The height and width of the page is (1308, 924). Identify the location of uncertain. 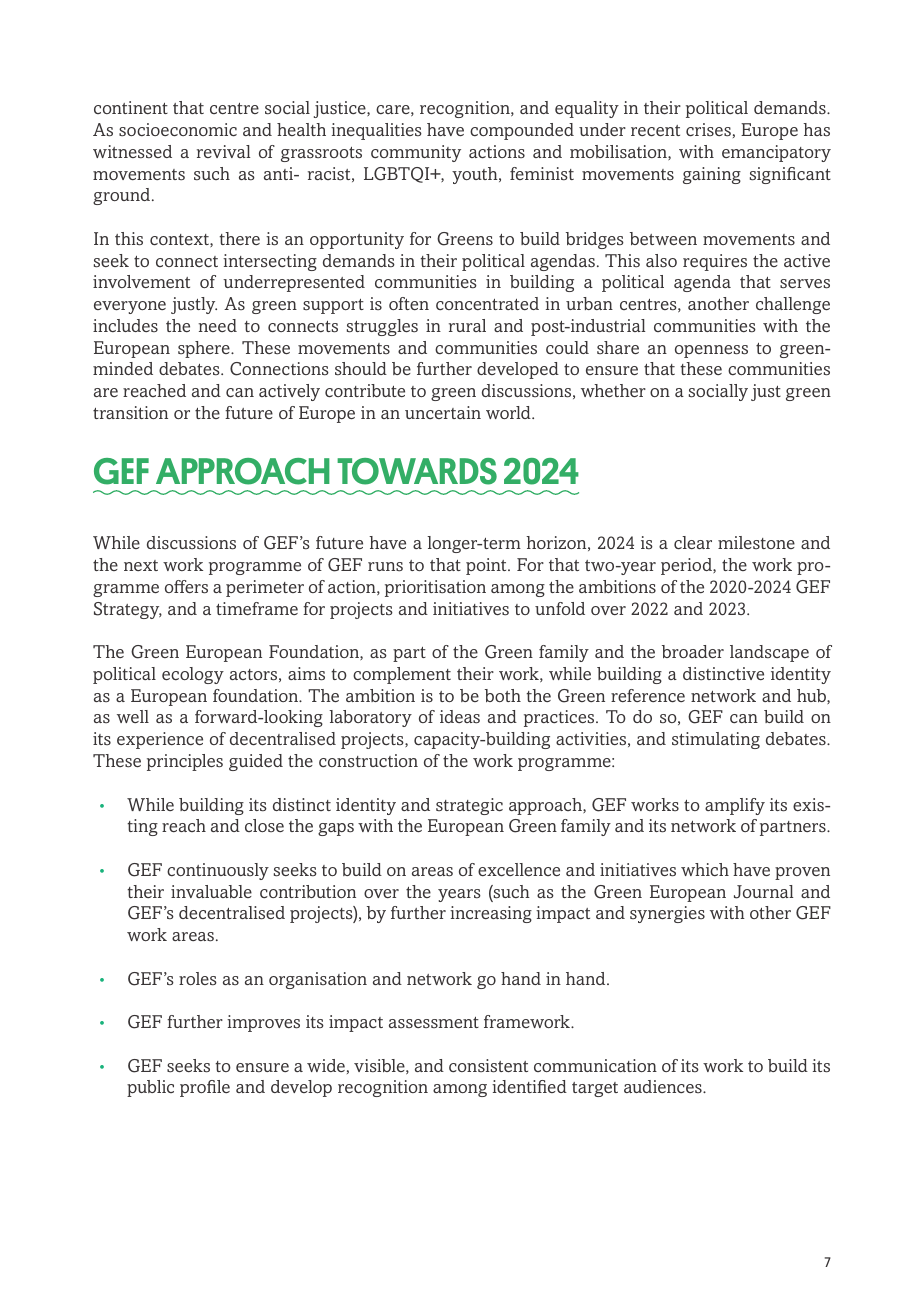
(443, 412).
